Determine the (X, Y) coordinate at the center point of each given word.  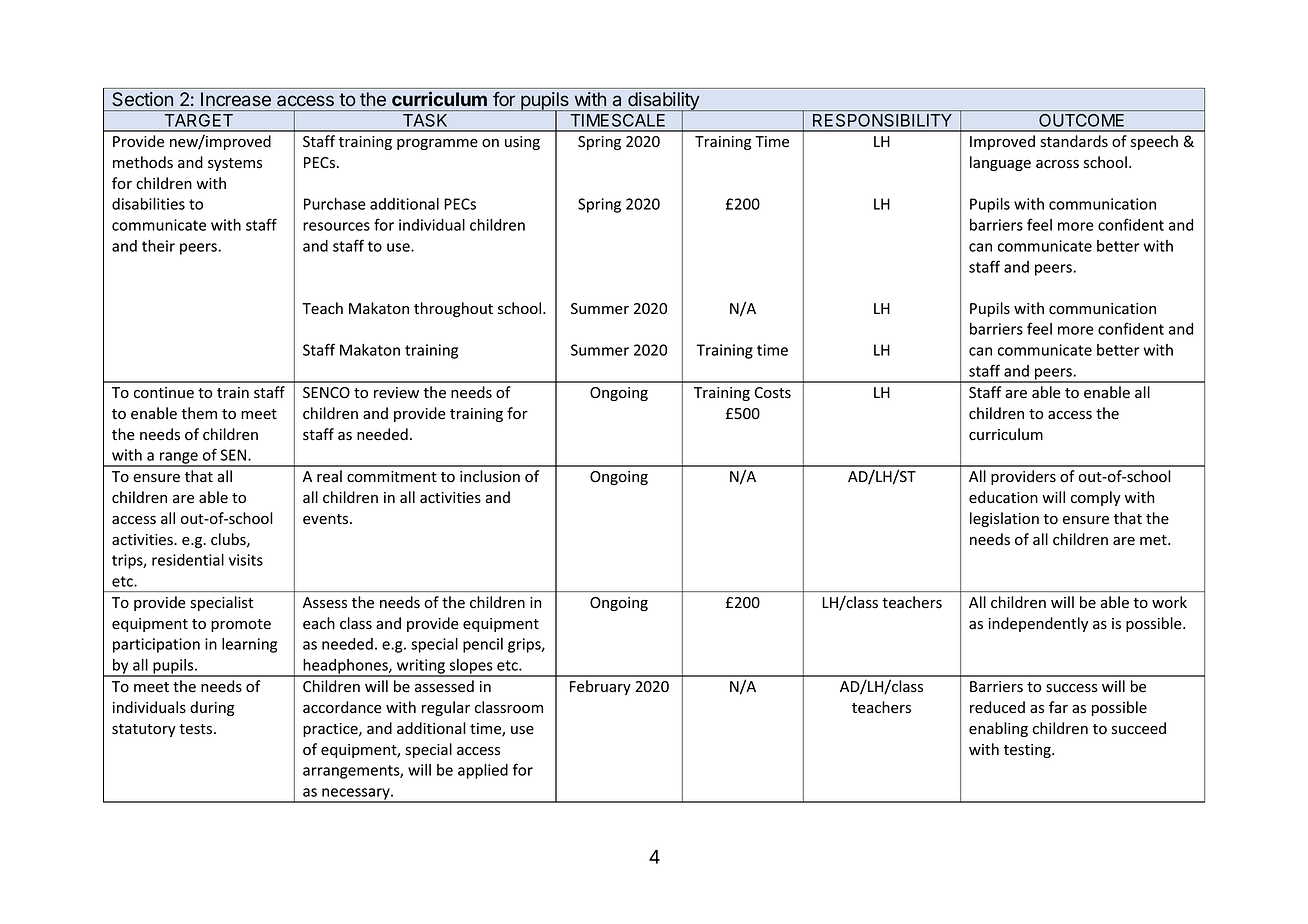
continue (164, 393)
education (1003, 497)
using (522, 143)
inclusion (490, 476)
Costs (772, 393)
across (1057, 164)
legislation (1004, 519)
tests (197, 729)
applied (483, 771)
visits (246, 560)
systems (235, 164)
